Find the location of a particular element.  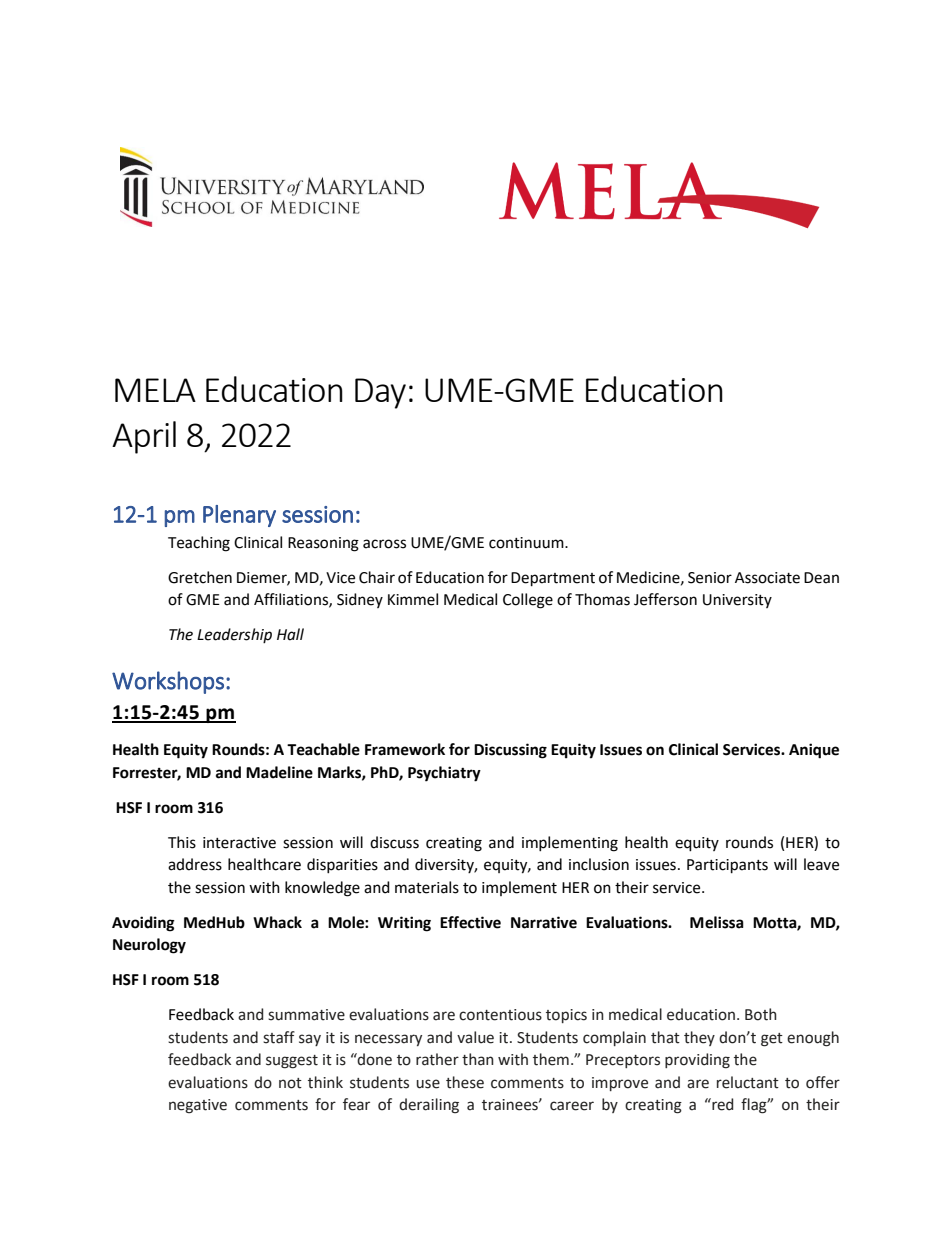

Whack is located at coordinates (277, 922).
